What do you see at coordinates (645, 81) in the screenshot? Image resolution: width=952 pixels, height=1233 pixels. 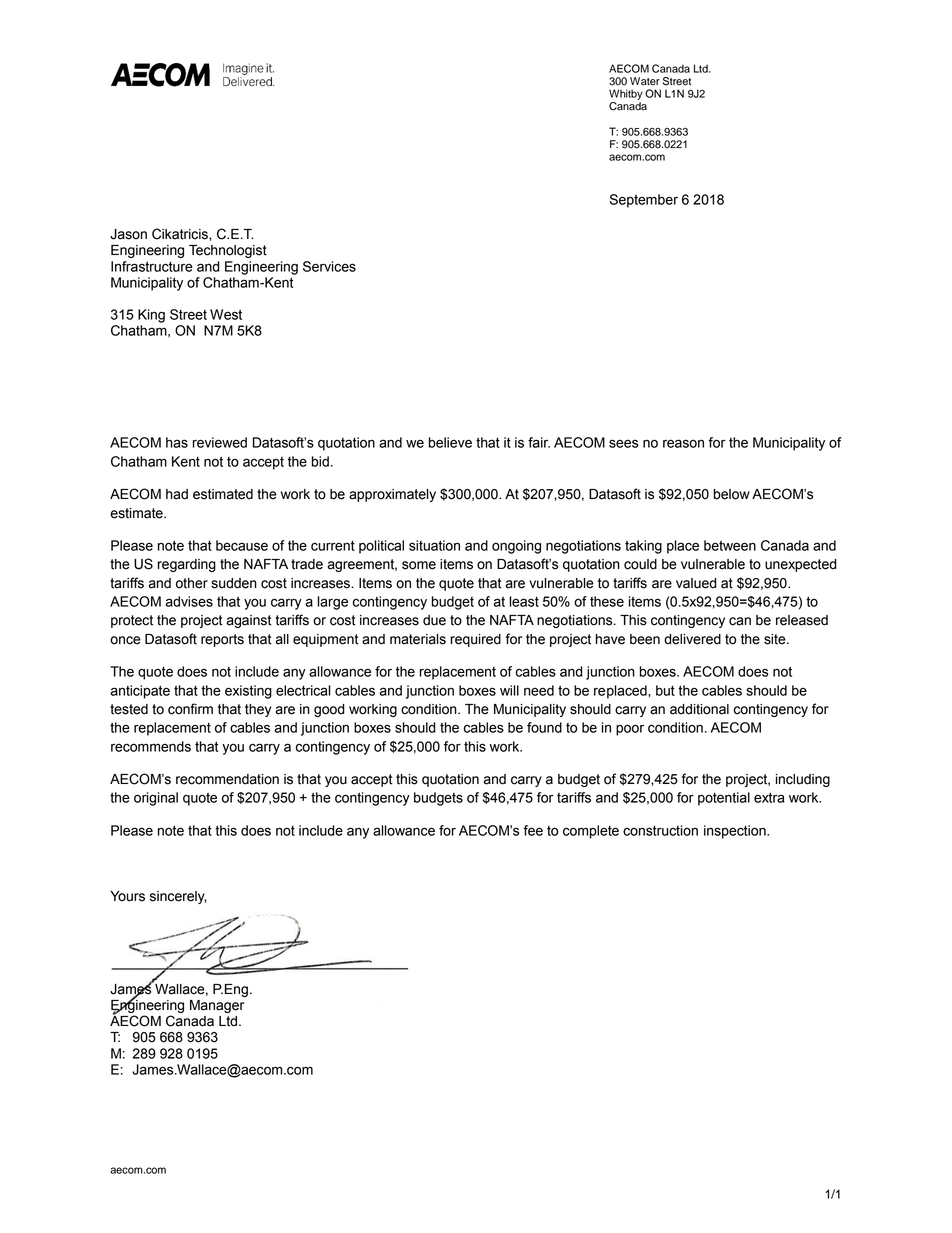 I see `Water` at bounding box center [645, 81].
